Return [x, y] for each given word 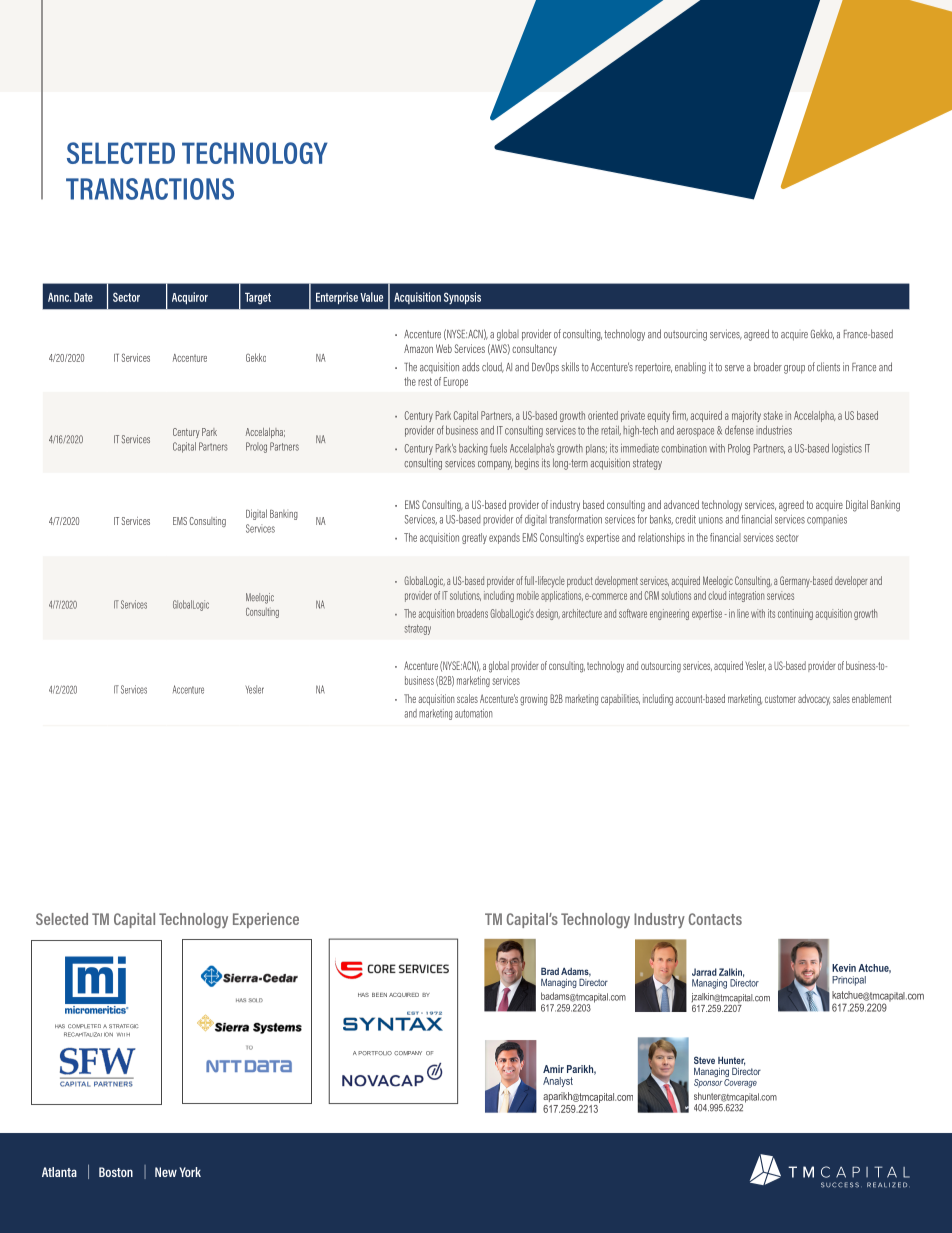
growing [533, 700]
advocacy [814, 700]
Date [83, 297]
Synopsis [462, 298]
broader [768, 367]
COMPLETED [84, 1026]
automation [473, 713]
